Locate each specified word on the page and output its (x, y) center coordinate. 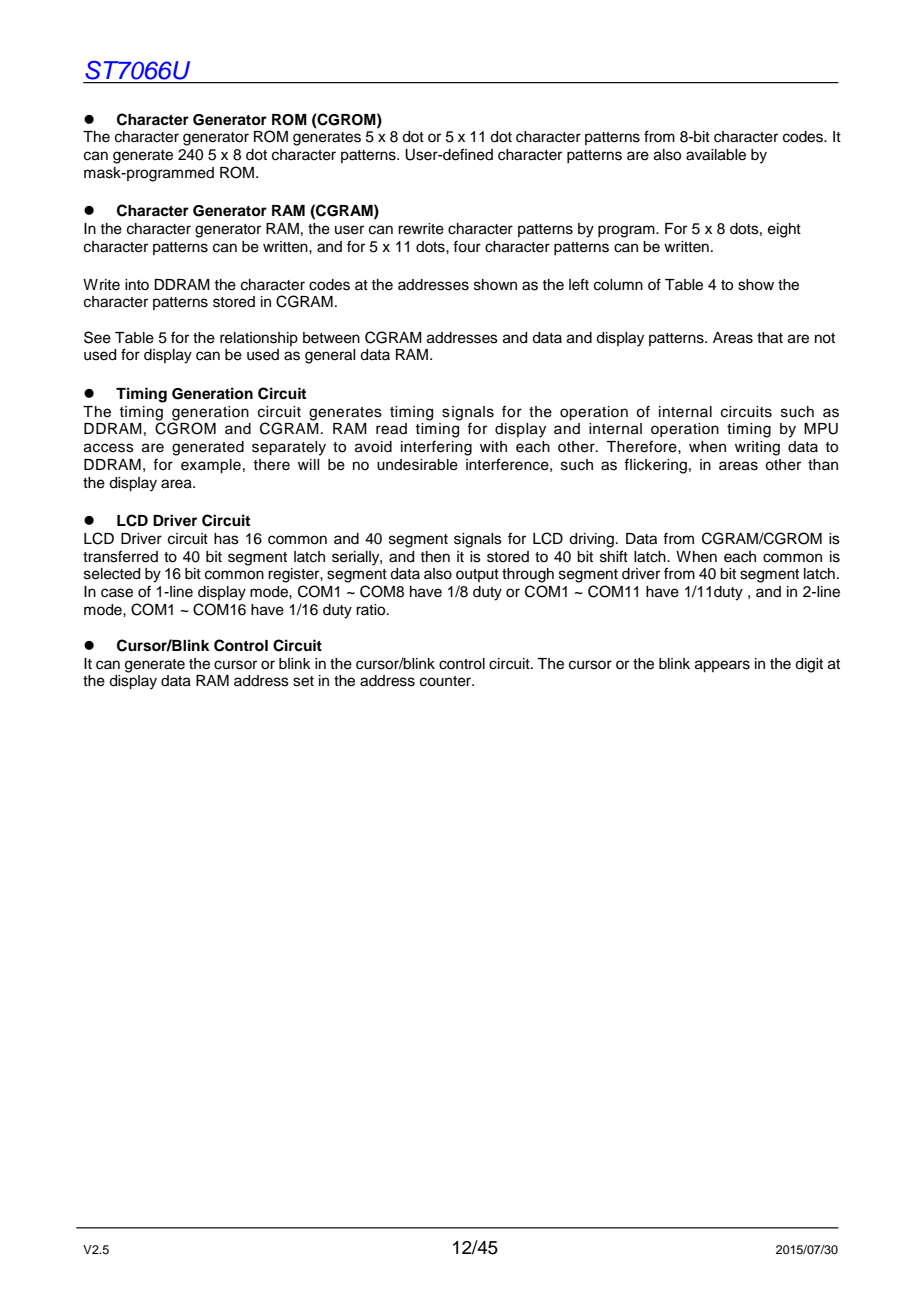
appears (722, 666)
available (716, 155)
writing (757, 448)
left (579, 284)
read (391, 429)
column (618, 285)
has (226, 539)
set (303, 681)
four (467, 246)
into (137, 284)
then (435, 557)
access (109, 448)
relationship (259, 339)
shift (614, 556)
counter (447, 681)
